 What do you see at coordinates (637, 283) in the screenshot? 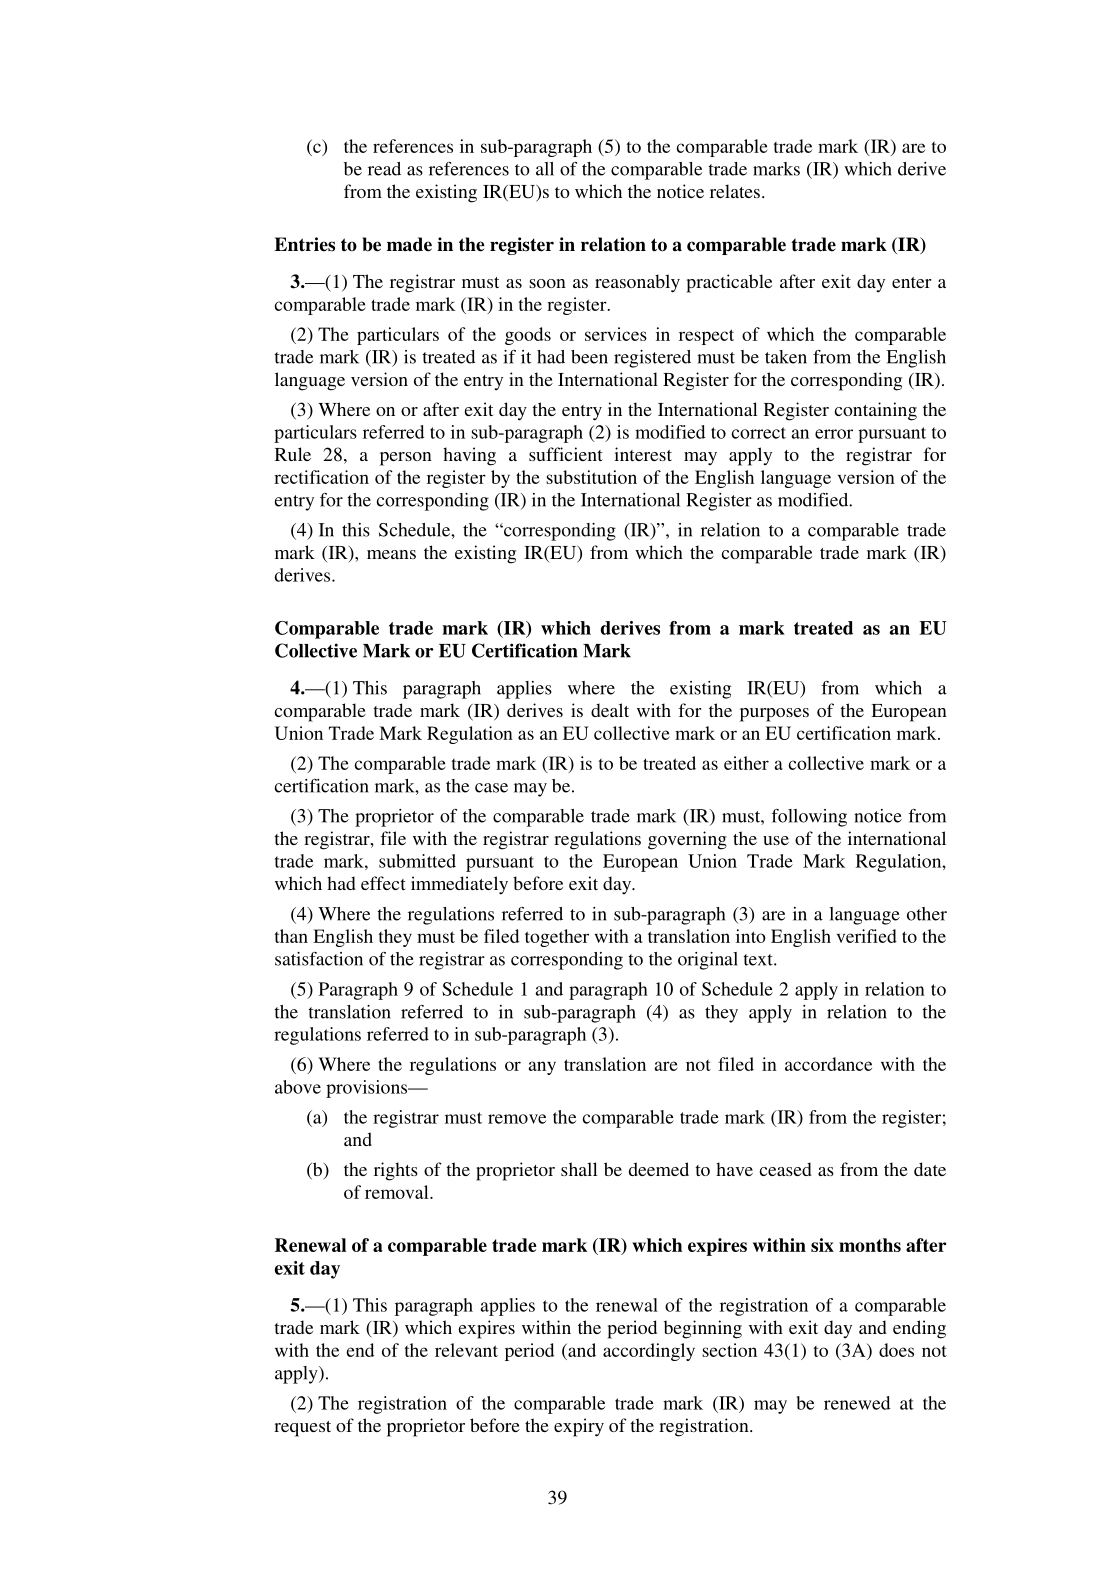
I see `reasonably` at bounding box center [637, 283].
